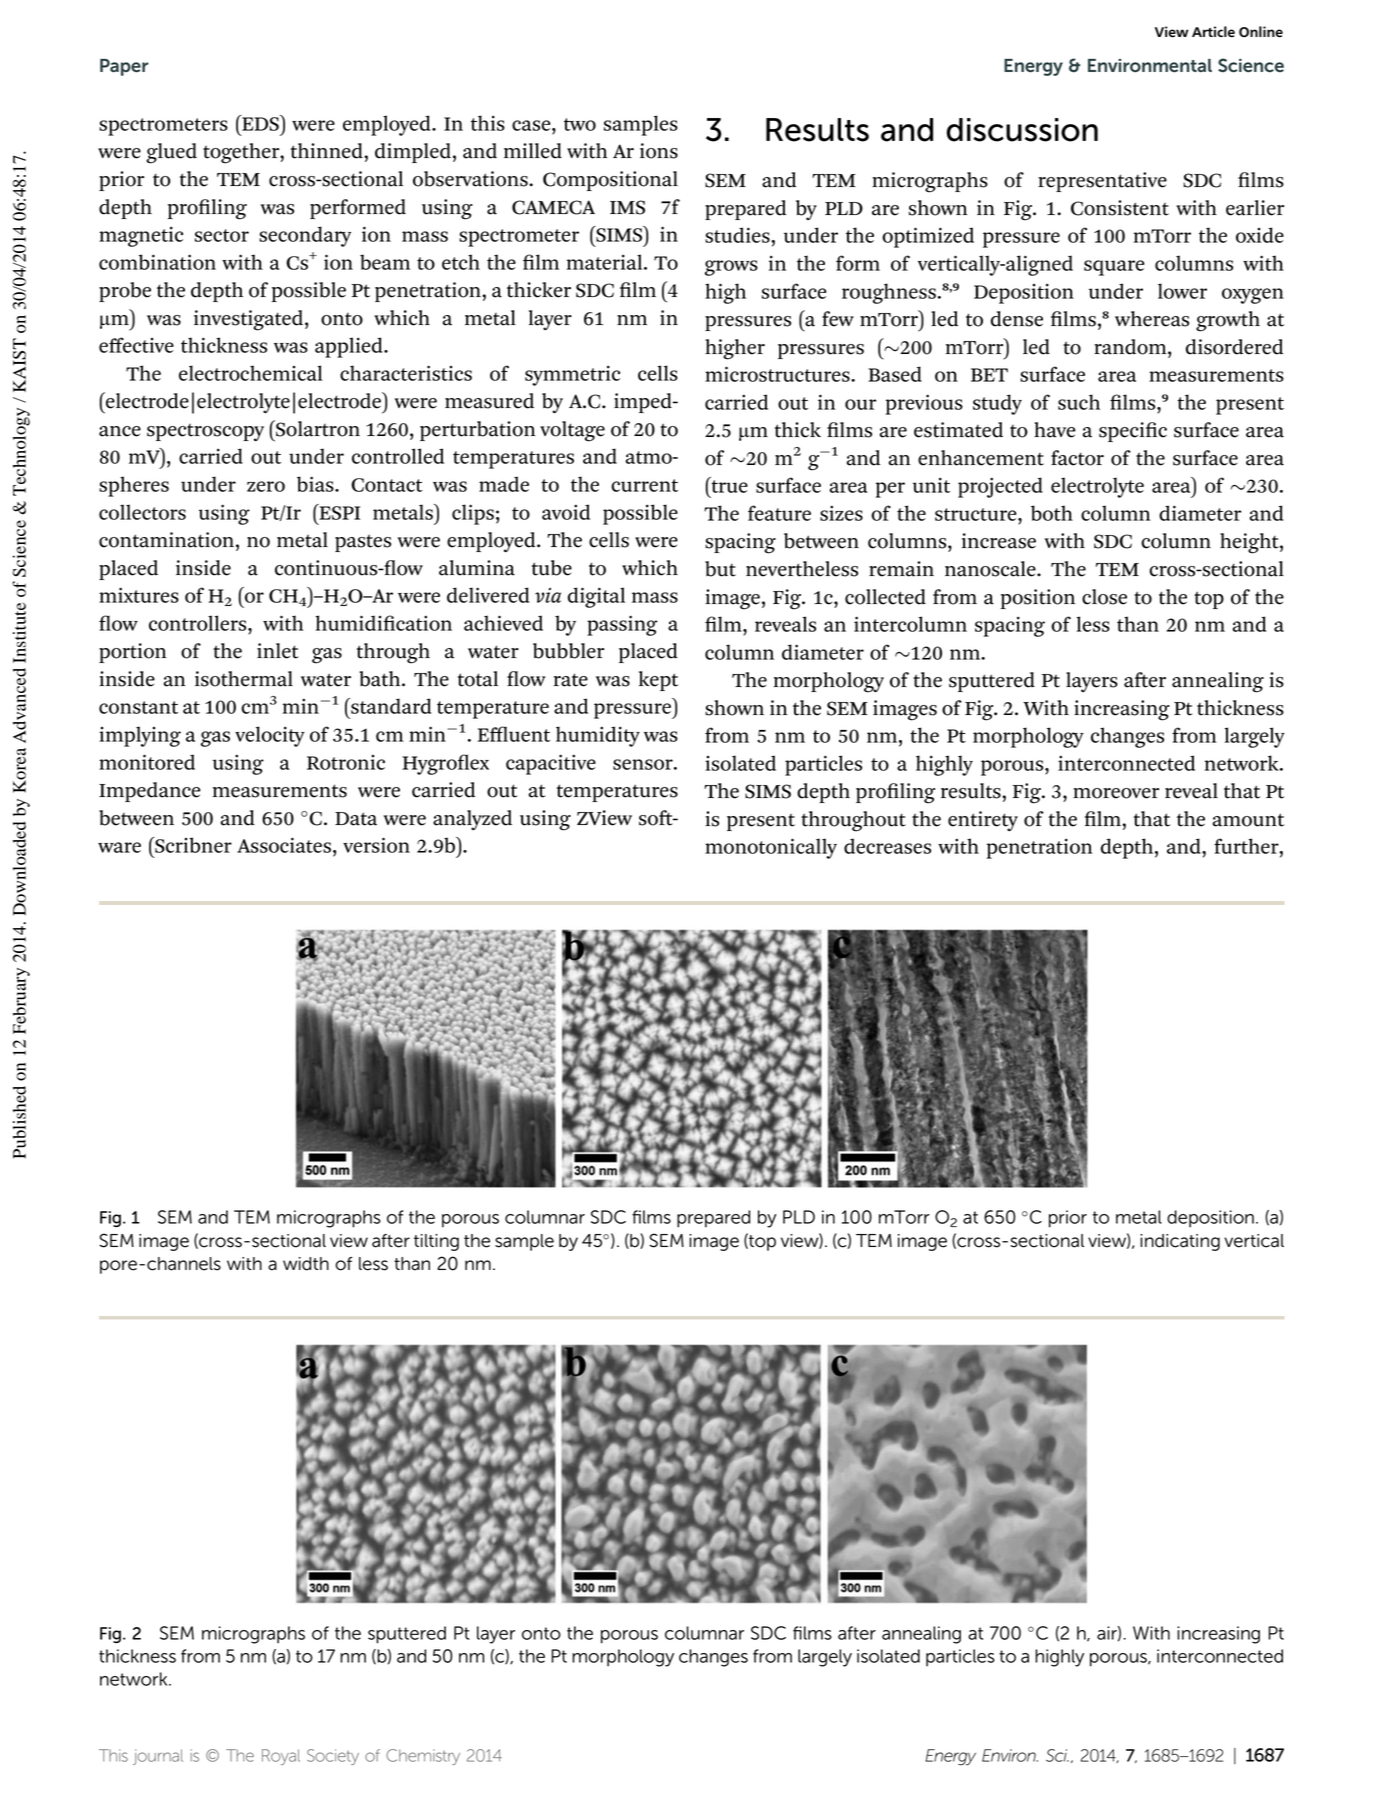 Image resolution: width=1383 pixels, height=1811 pixels. Describe the element at coordinates (284, 845) in the document. I see `Associates` at that location.
